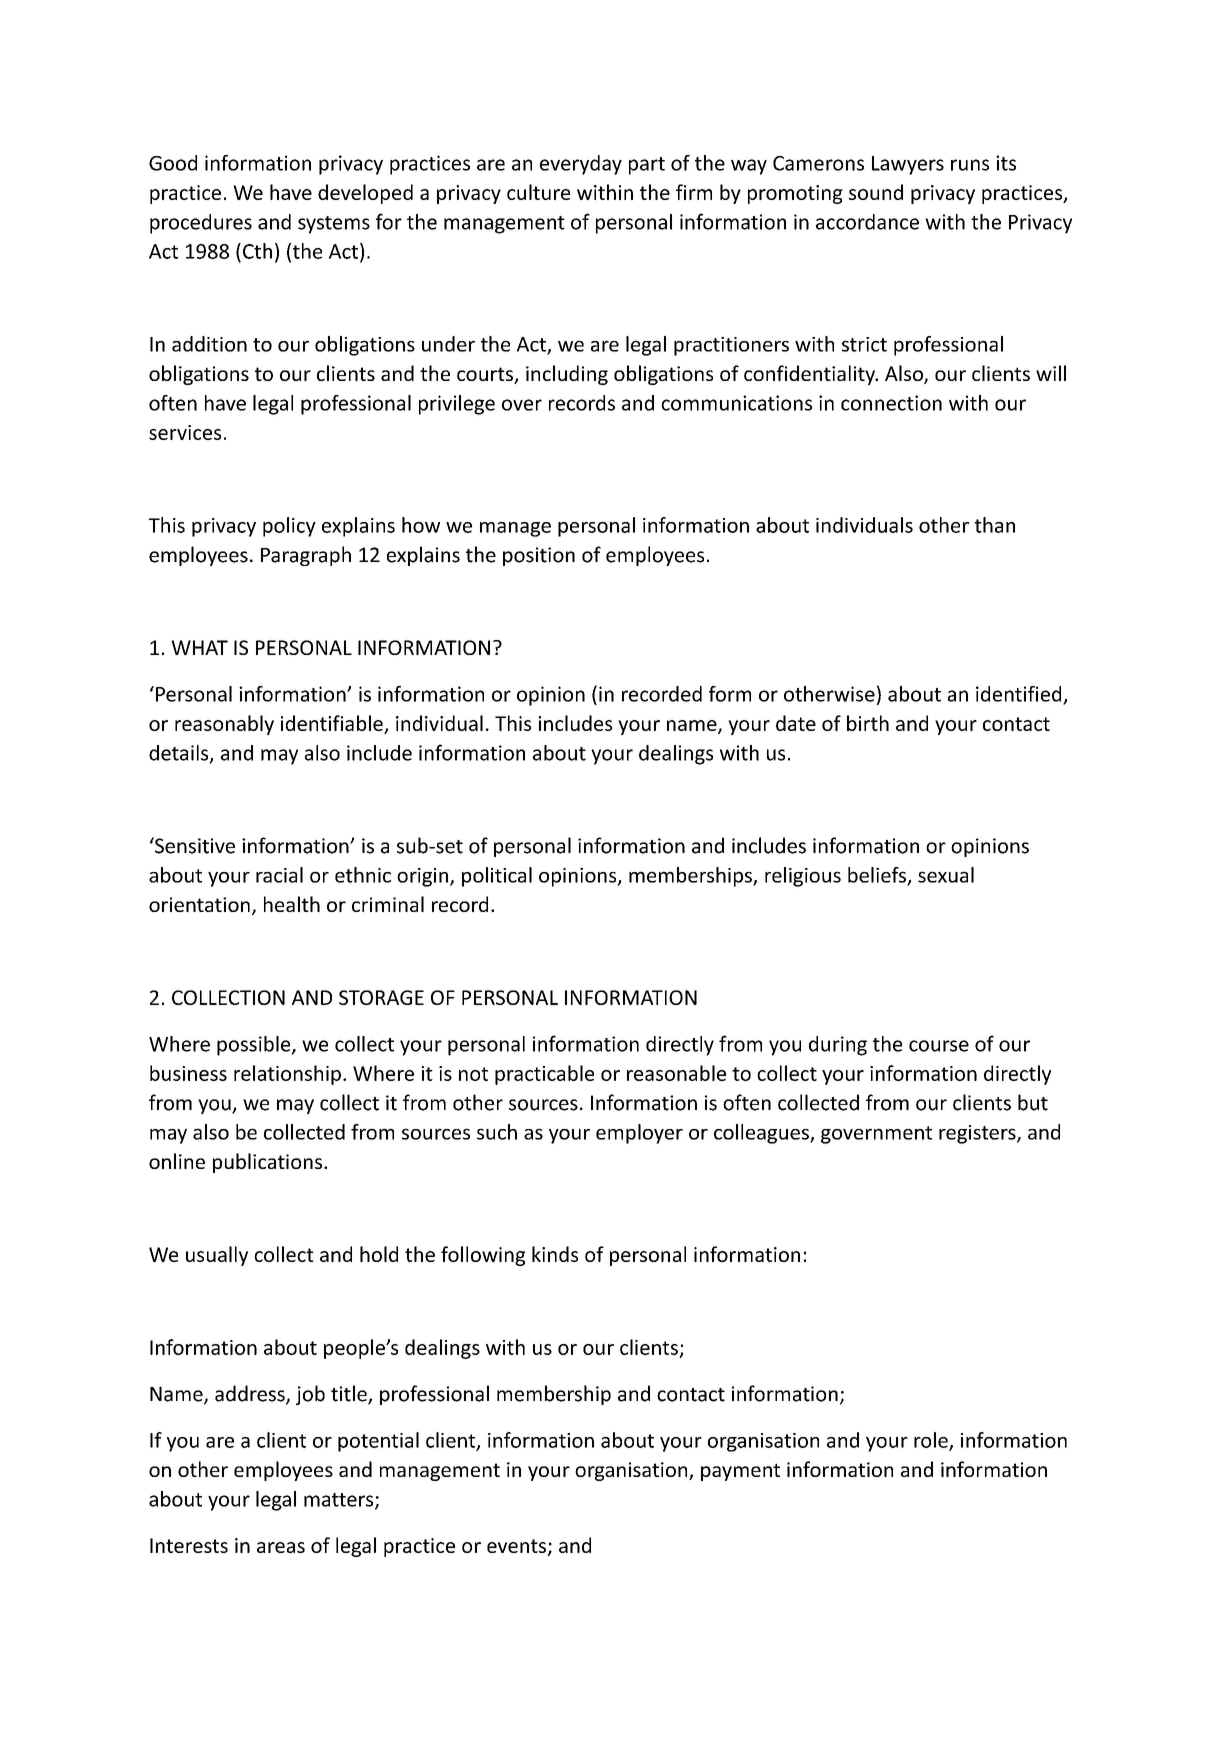 Image resolution: width=1230 pixels, height=1738 pixels. What do you see at coordinates (639, 1134) in the page?
I see `employer` at bounding box center [639, 1134].
